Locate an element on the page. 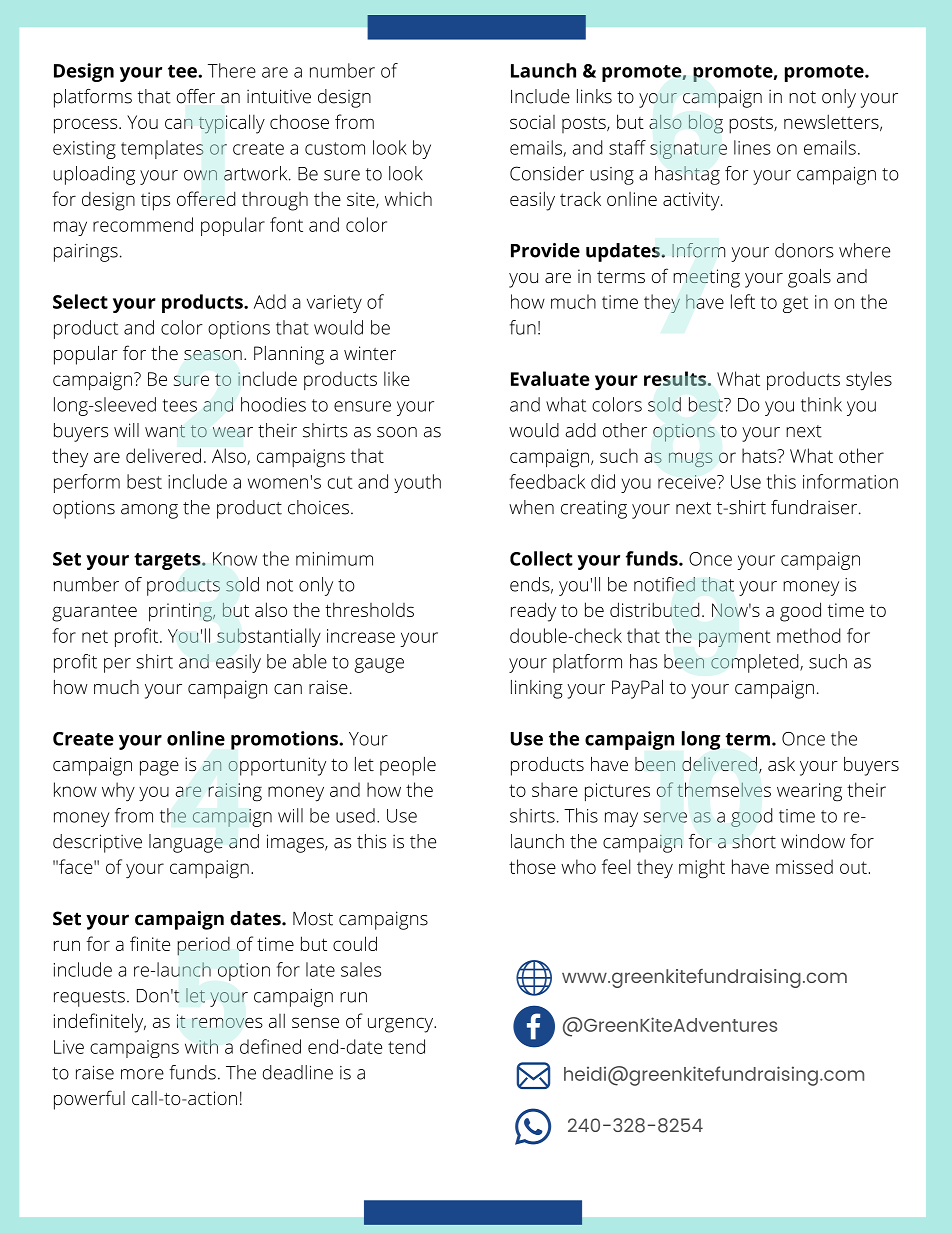  want is located at coordinates (165, 431).
